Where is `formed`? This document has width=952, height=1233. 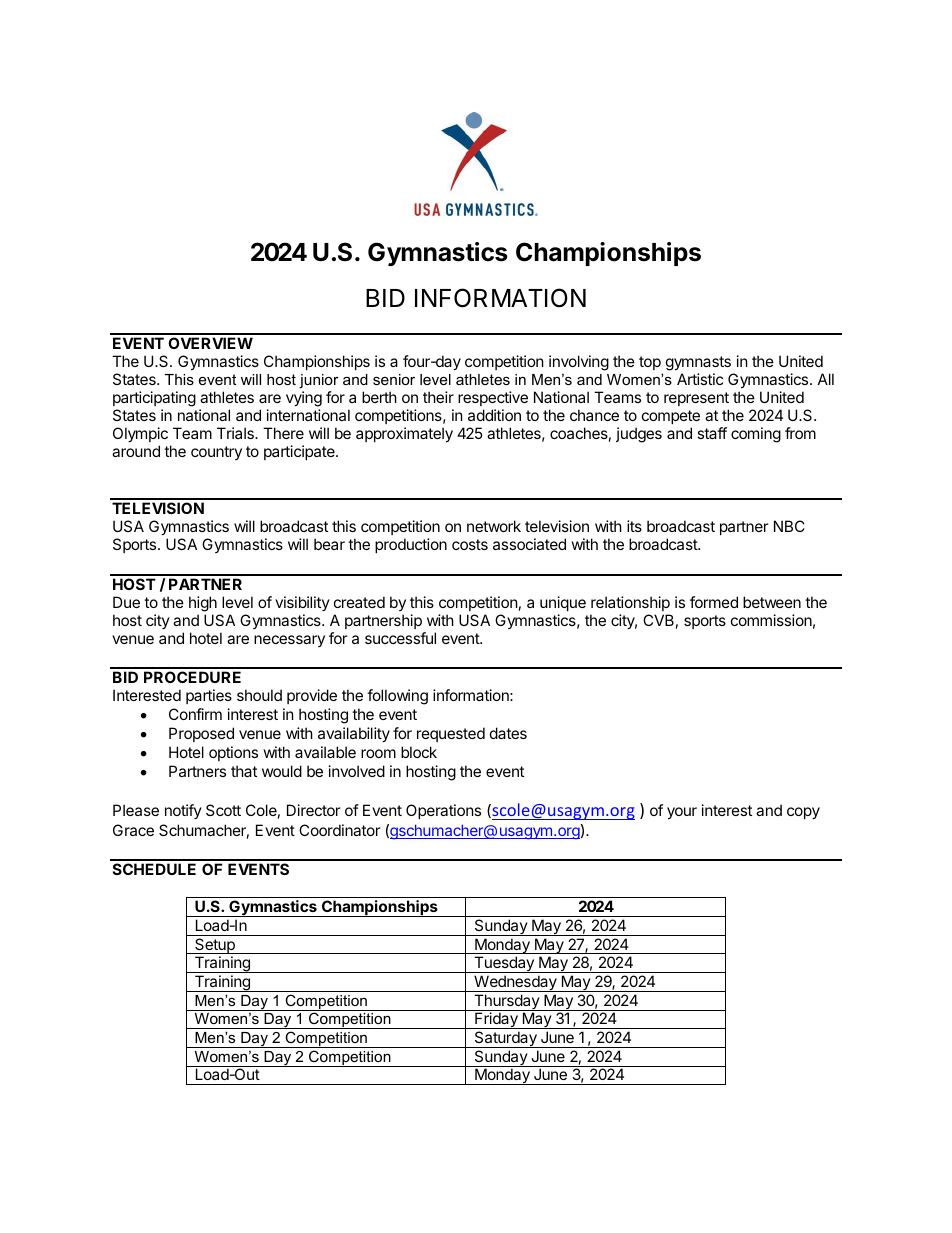
formed is located at coordinates (714, 602).
